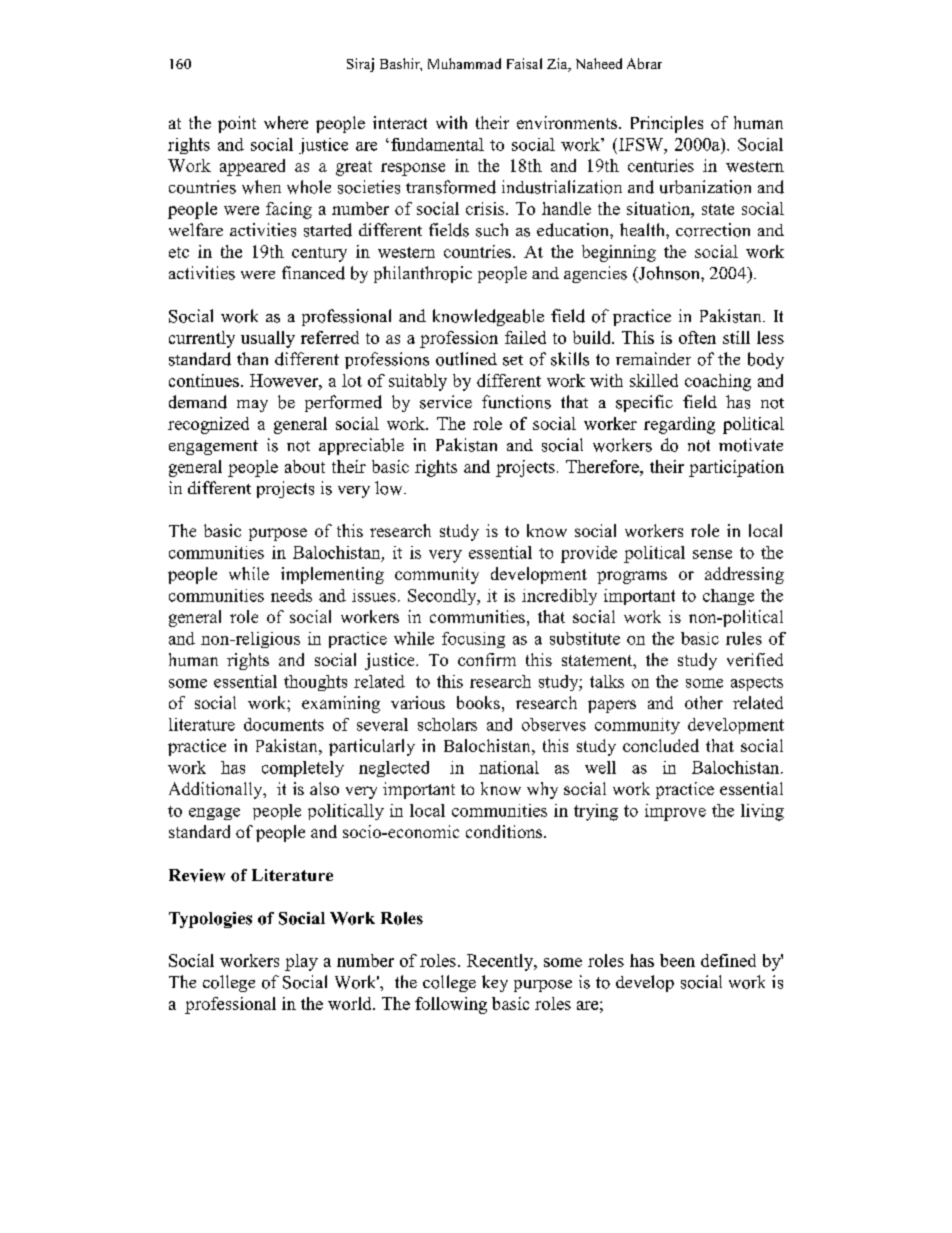 This page has height=1233, width=952. Describe the element at coordinates (697, 337) in the page. I see `often` at that location.
